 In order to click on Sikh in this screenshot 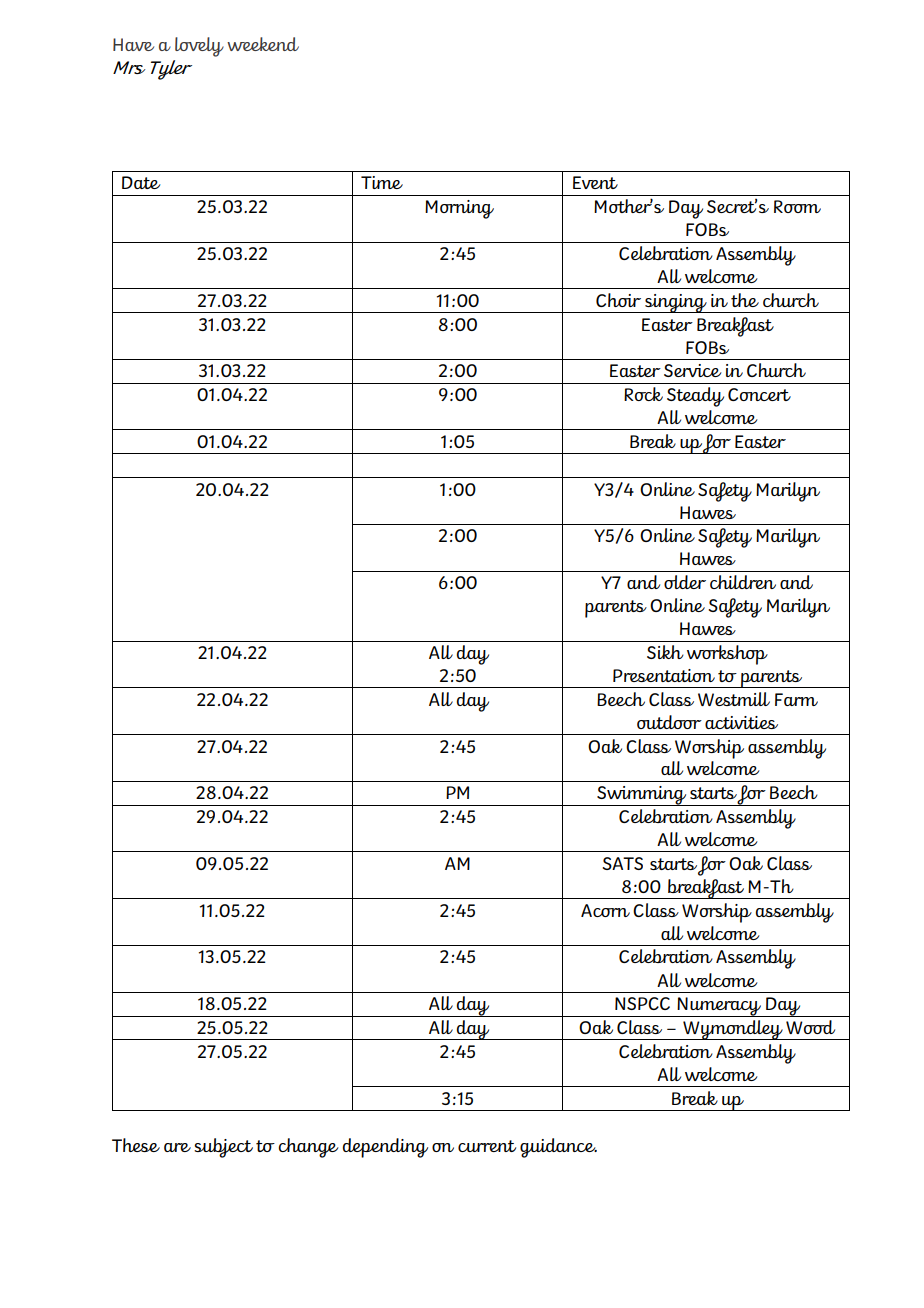, I will do `click(665, 652)`.
